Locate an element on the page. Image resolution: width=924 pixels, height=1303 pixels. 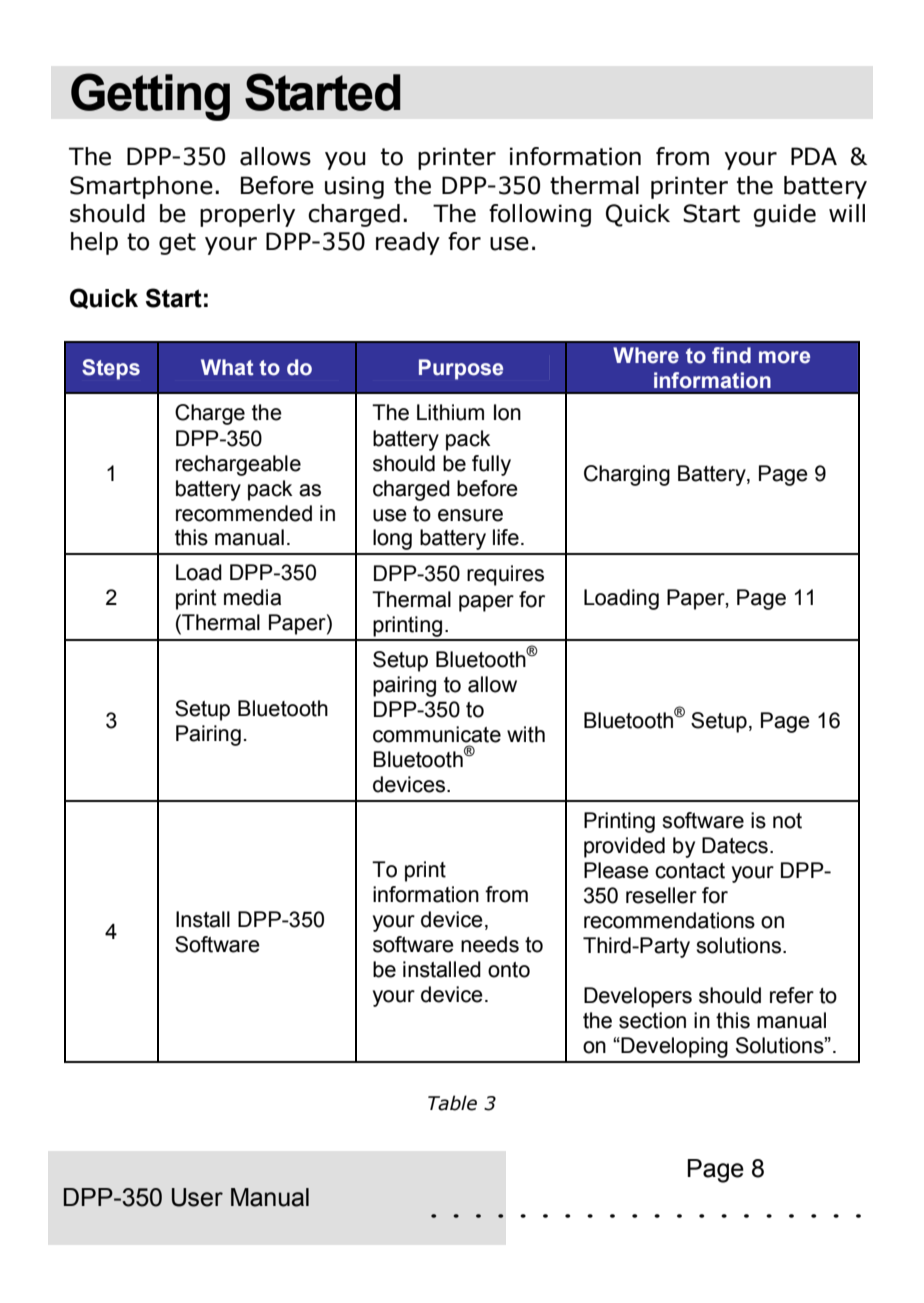
fully is located at coordinates (491, 465).
